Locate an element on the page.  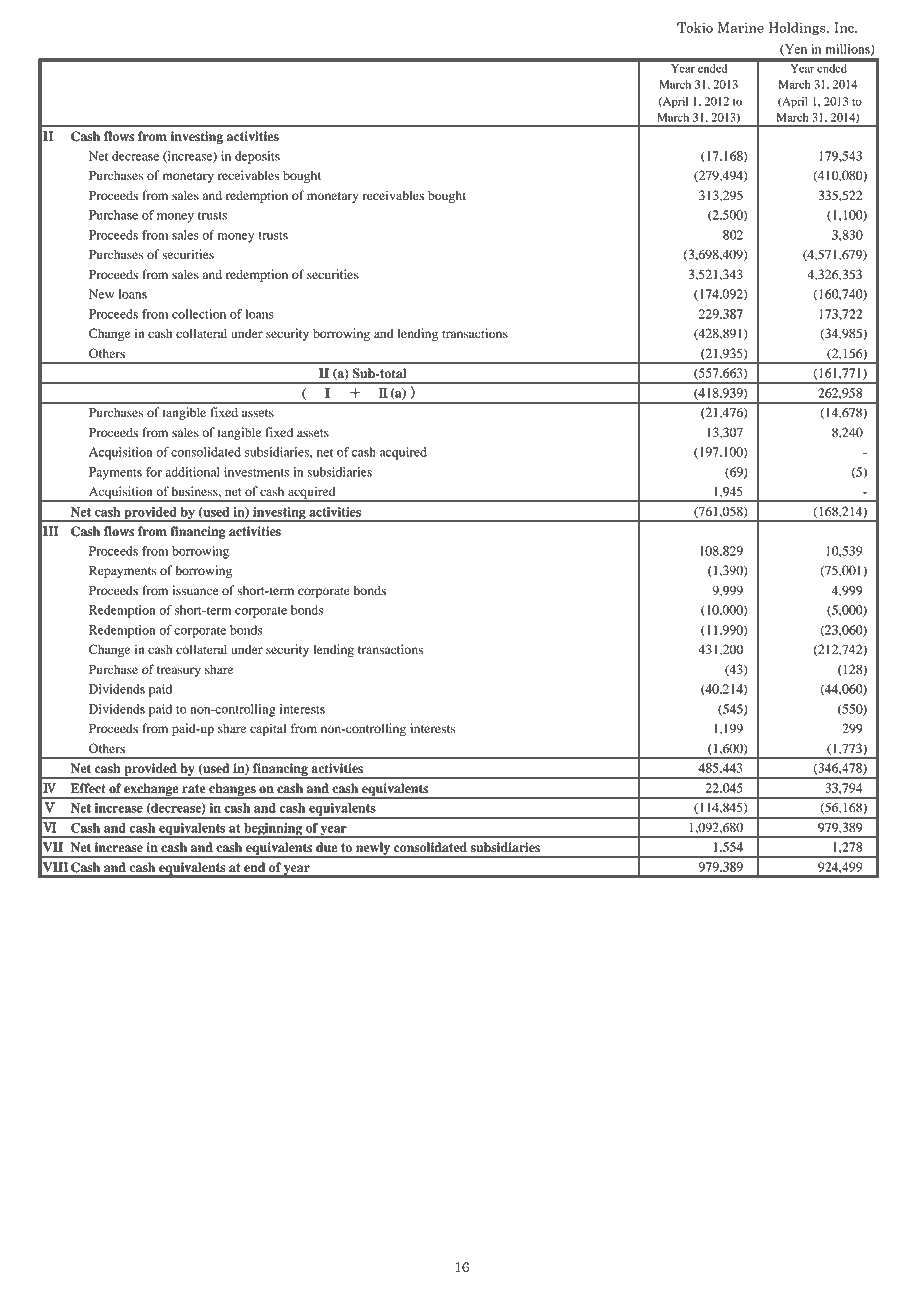
Effect is located at coordinates (88, 788).
